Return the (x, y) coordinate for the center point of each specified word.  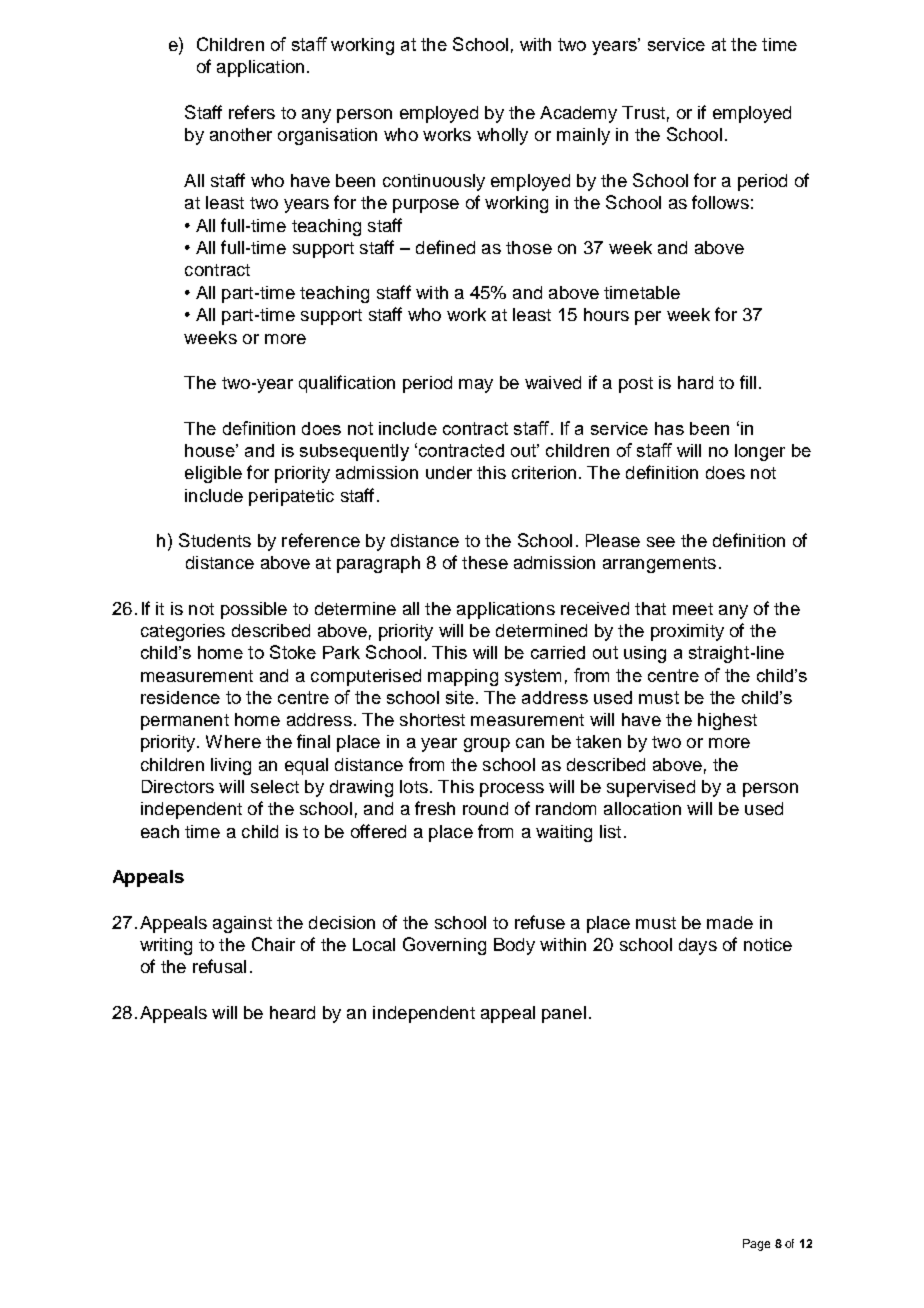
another (241, 134)
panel (564, 1014)
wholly (502, 136)
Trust (643, 112)
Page (756, 1245)
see (661, 542)
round (485, 808)
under (449, 472)
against (242, 924)
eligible (213, 474)
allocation (642, 808)
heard (292, 1012)
